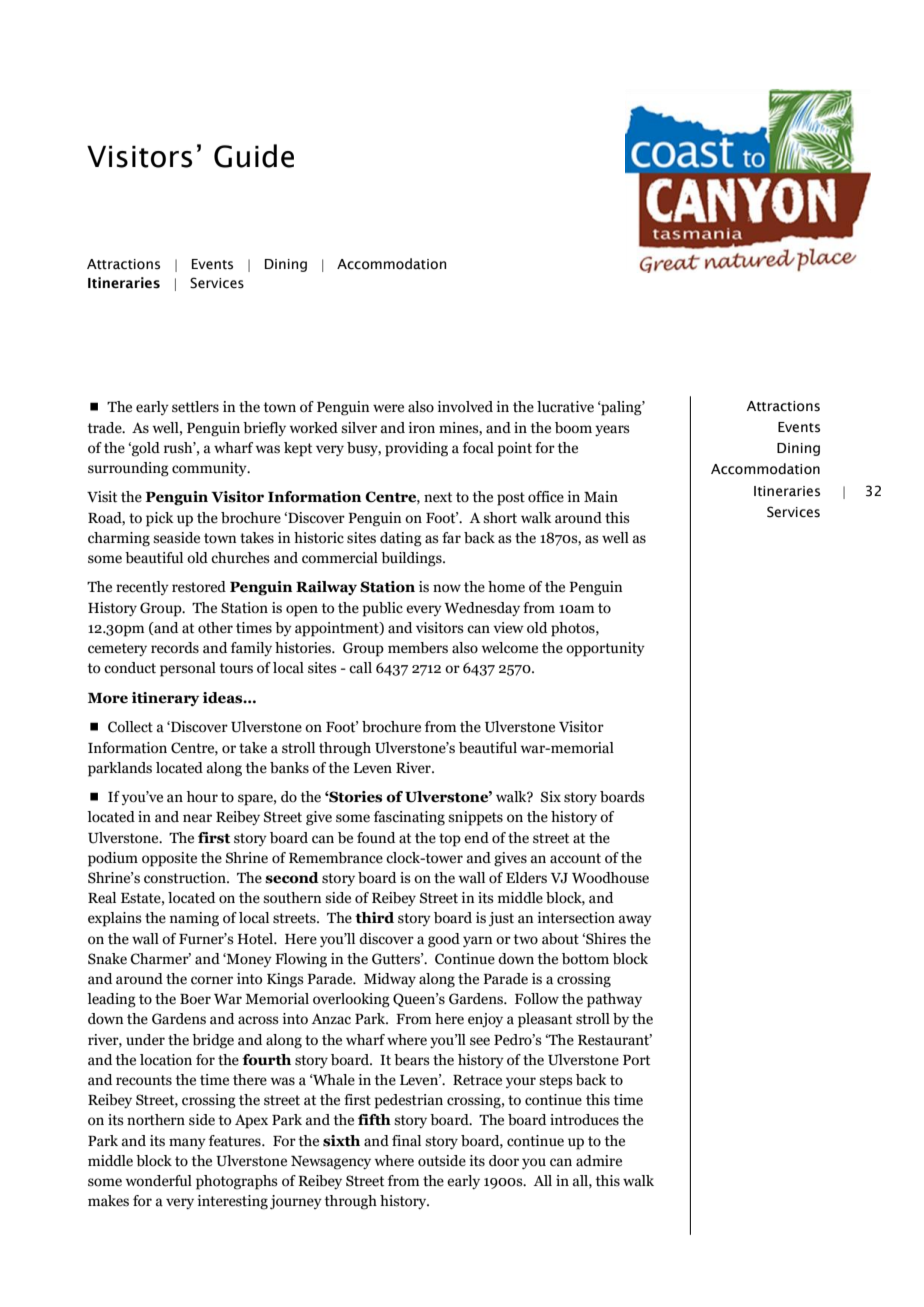  I want to click on lucrative, so click(565, 407).
